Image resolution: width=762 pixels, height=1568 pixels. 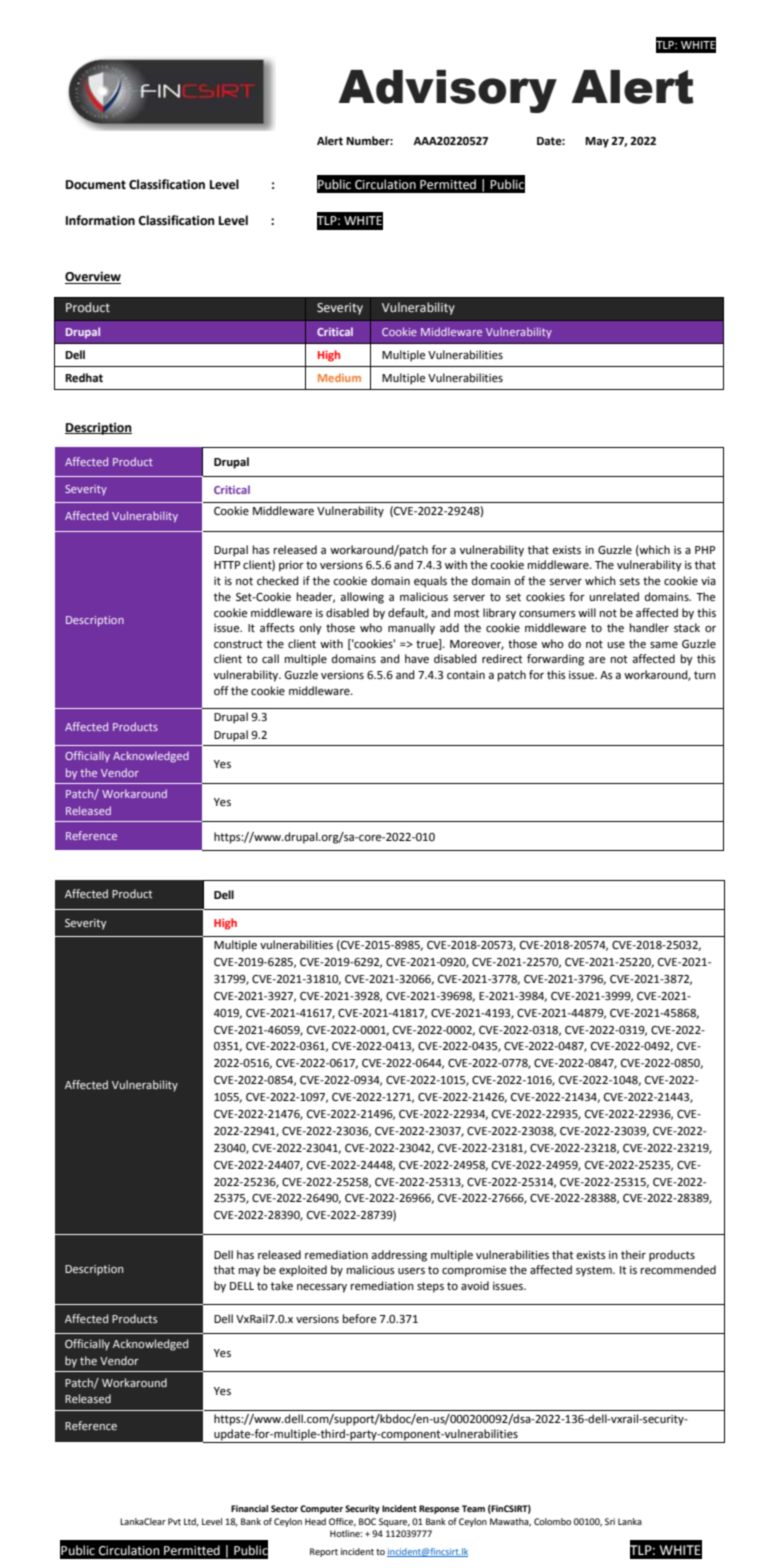 I want to click on Pvt, so click(x=174, y=1521).
